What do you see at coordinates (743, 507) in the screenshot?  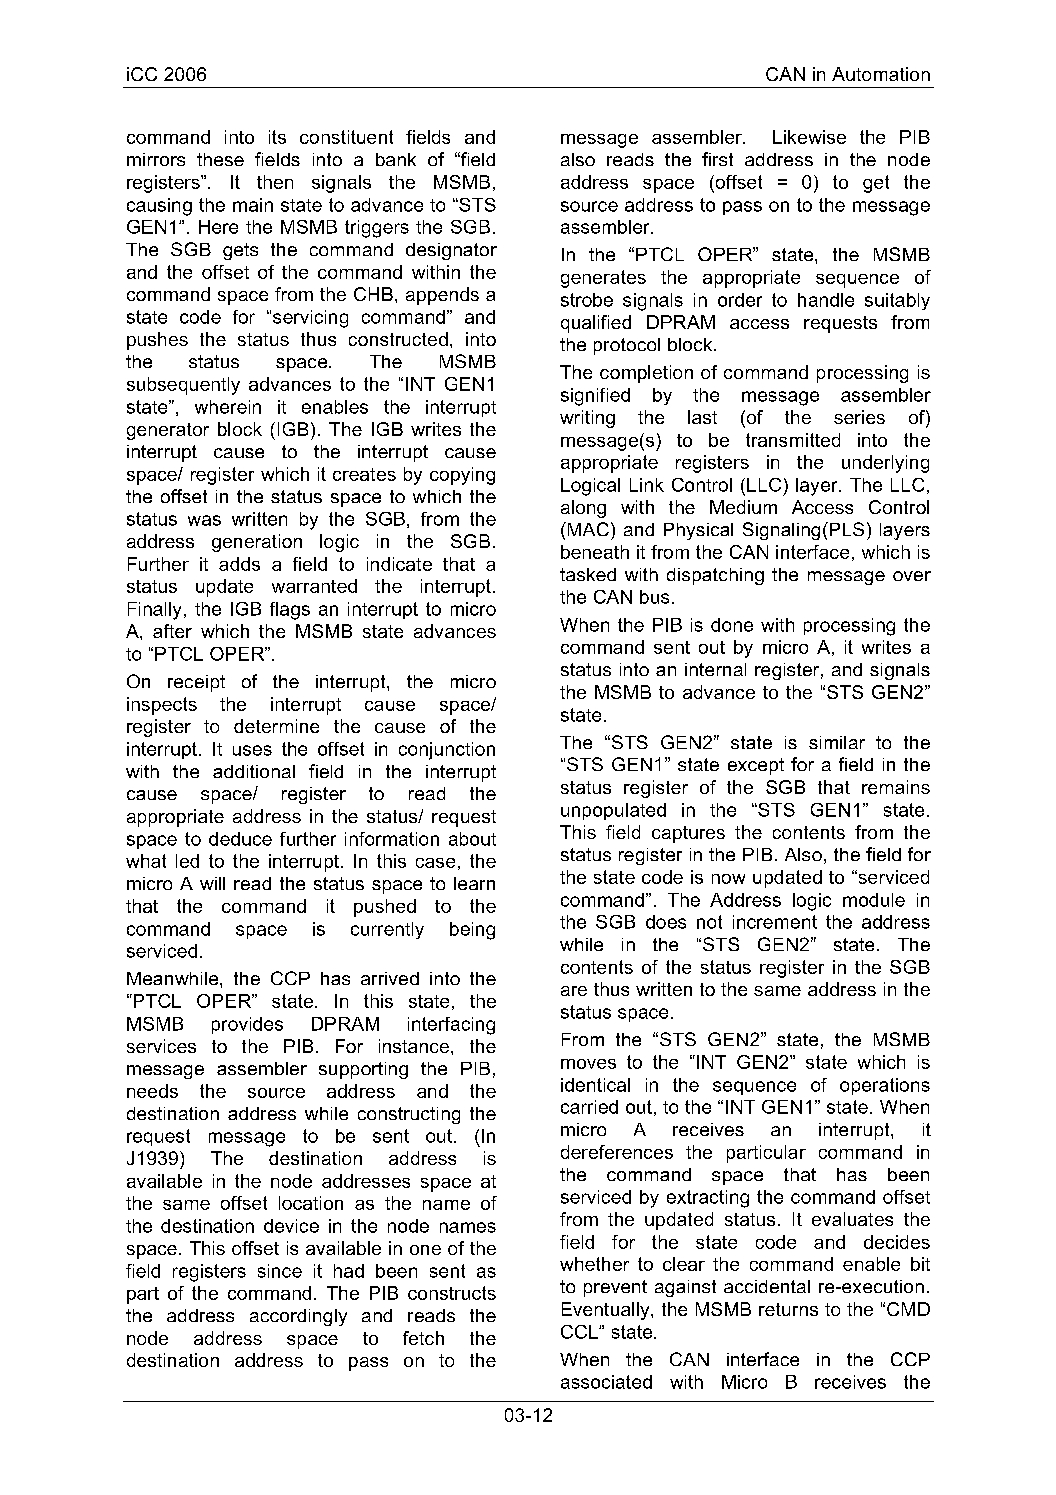 I see `Medium` at bounding box center [743, 507].
